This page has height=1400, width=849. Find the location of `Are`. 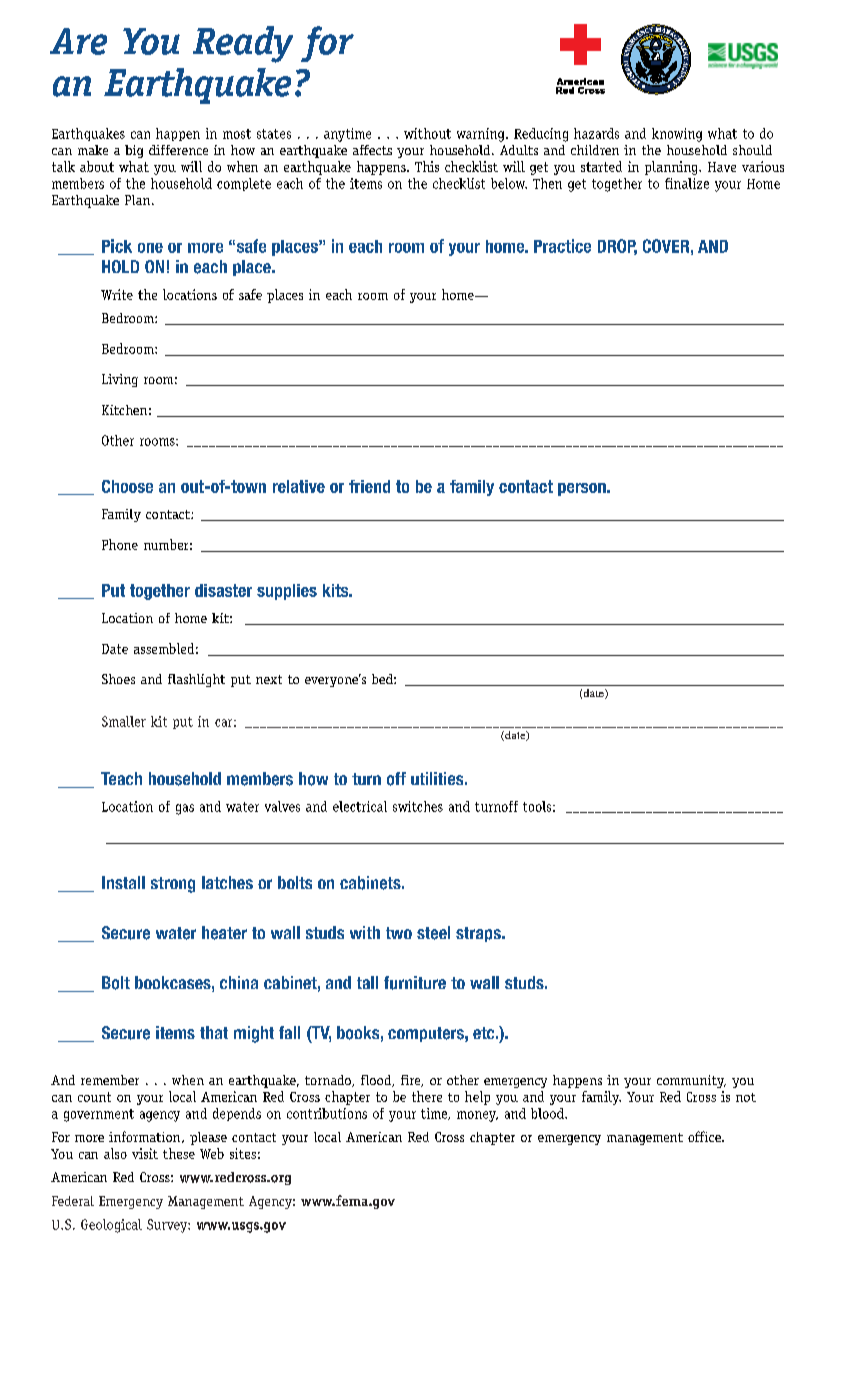

Are is located at coordinates (78, 41).
